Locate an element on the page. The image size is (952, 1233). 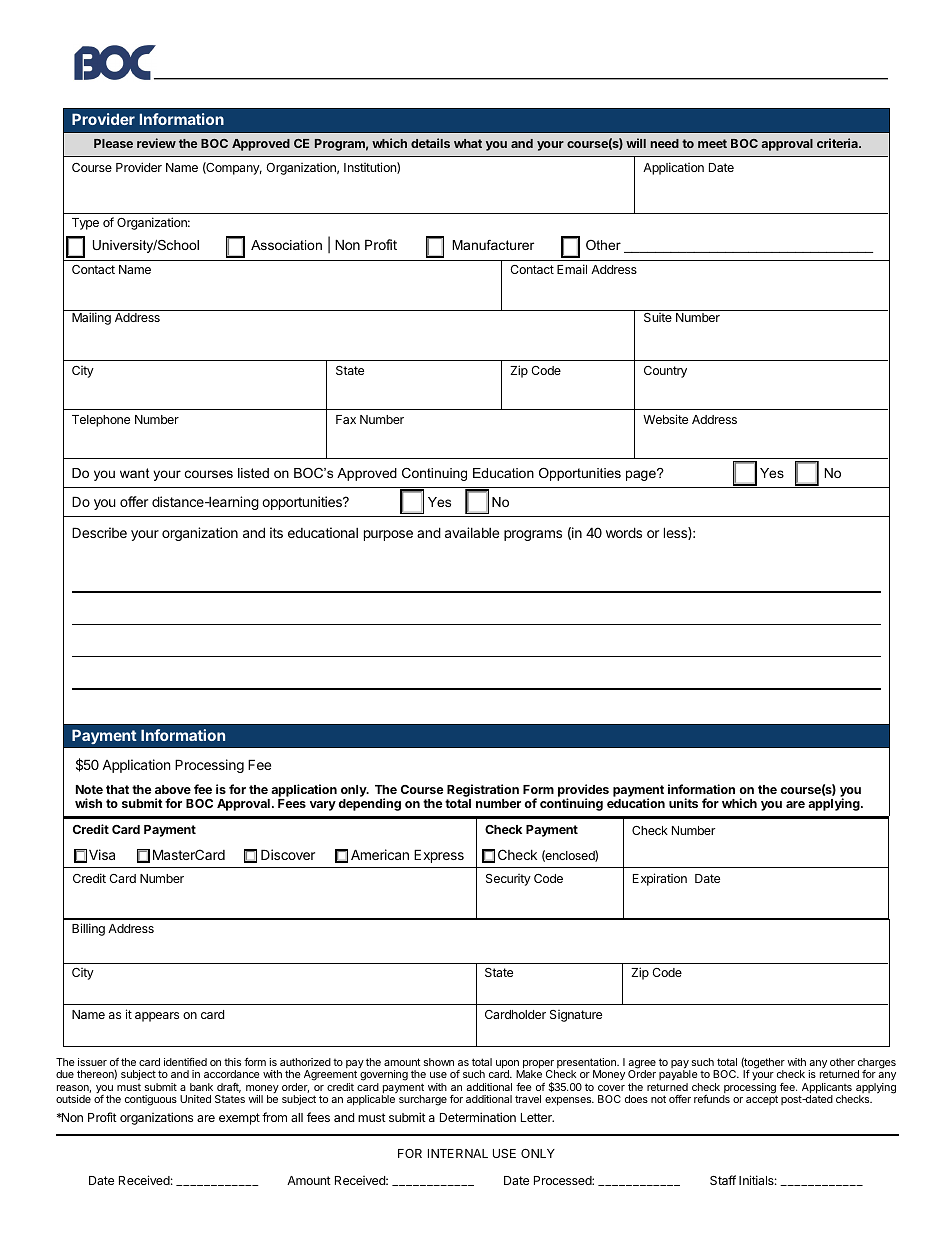
contiguous is located at coordinates (151, 1100).
